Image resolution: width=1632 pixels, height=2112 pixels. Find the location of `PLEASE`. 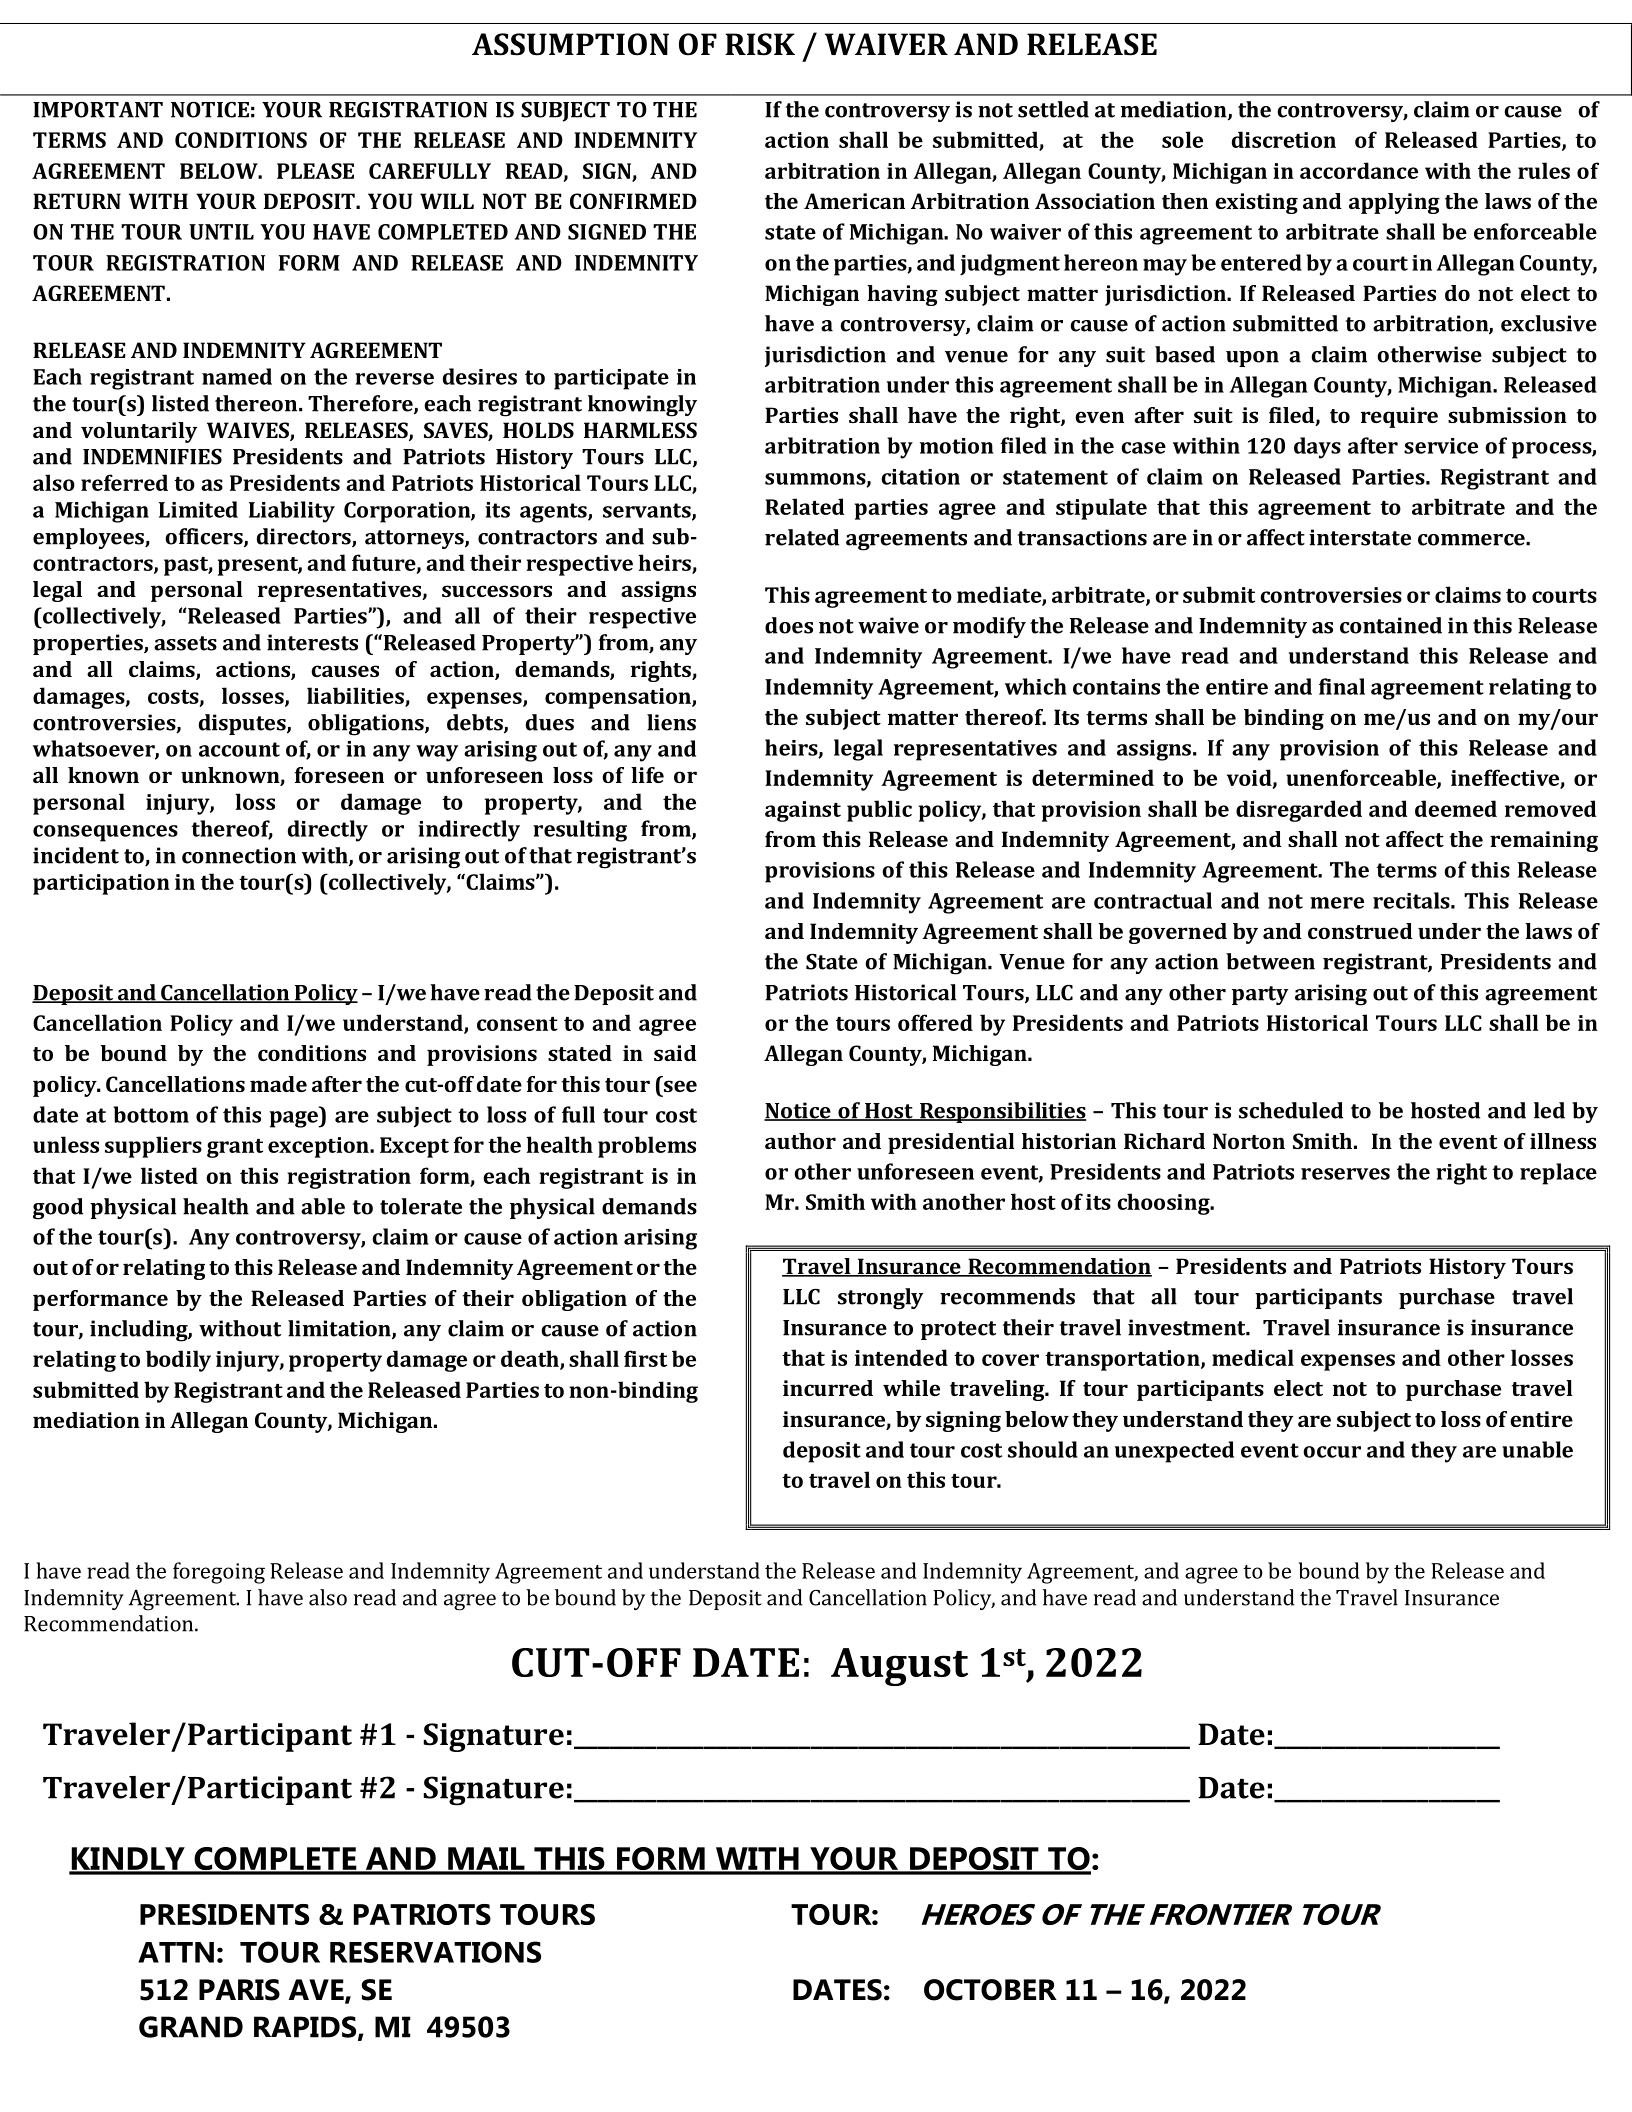

PLEASE is located at coordinates (315, 171).
